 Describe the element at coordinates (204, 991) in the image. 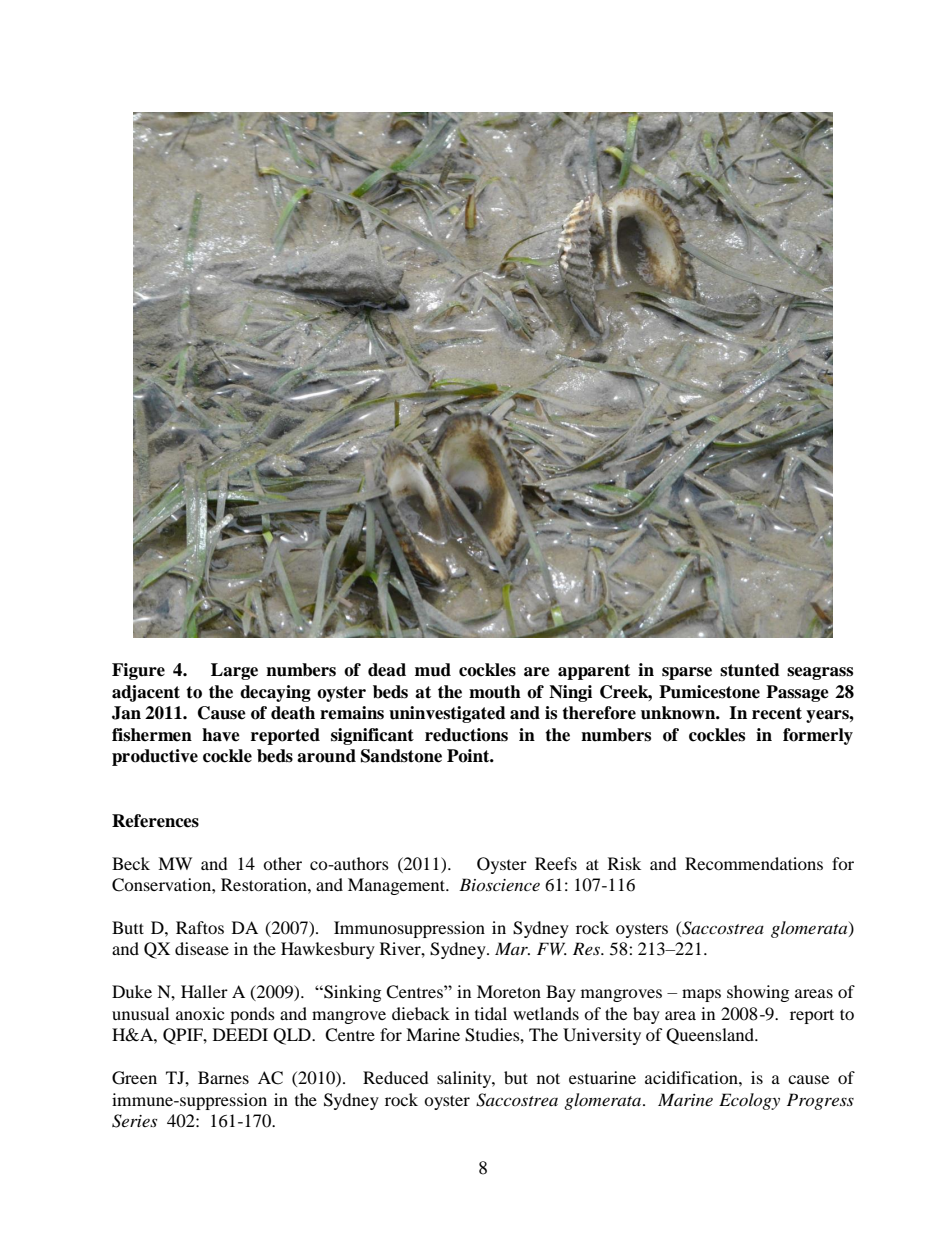

I see `Haller` at that location.
